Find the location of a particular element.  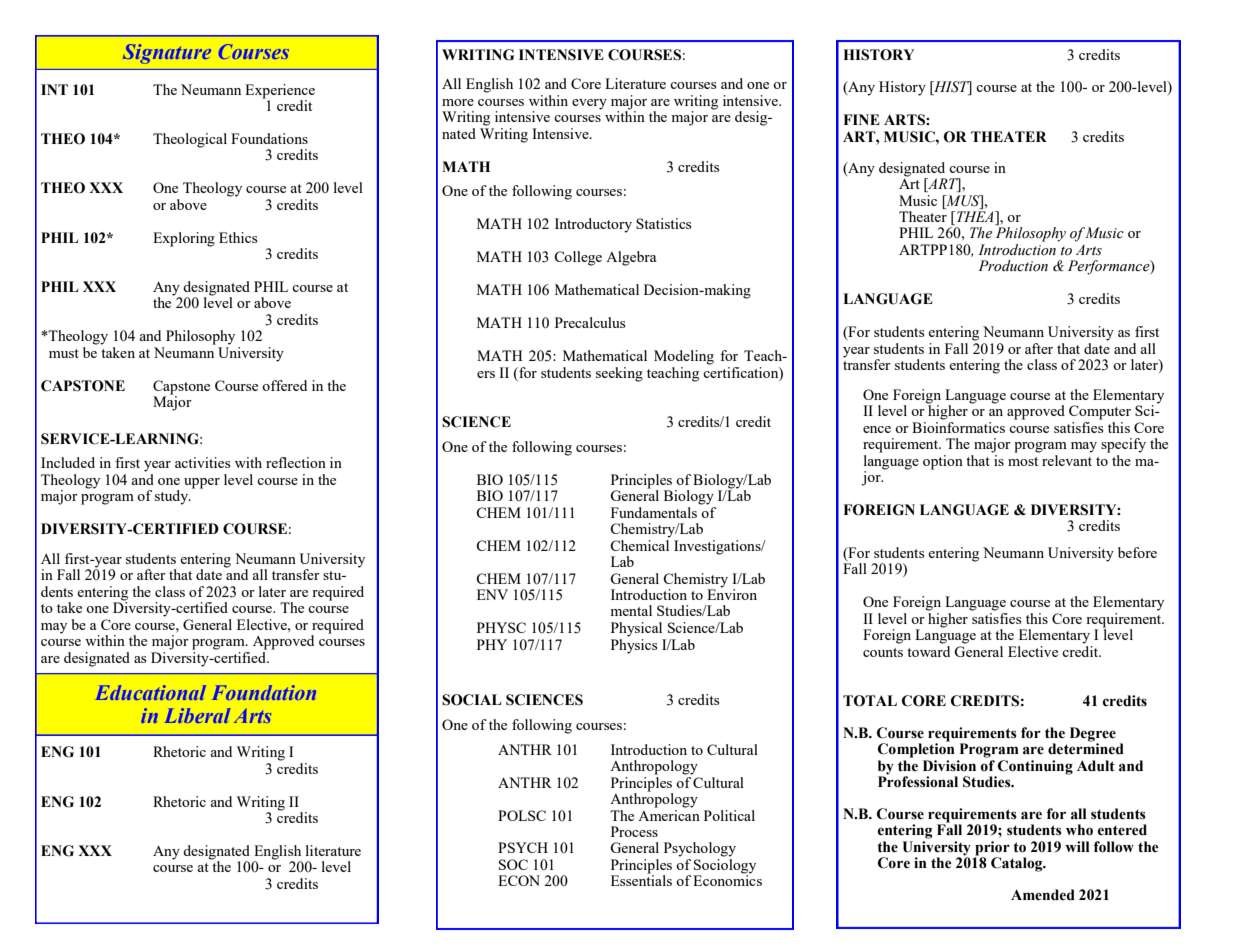

Educational is located at coordinates (150, 692).
